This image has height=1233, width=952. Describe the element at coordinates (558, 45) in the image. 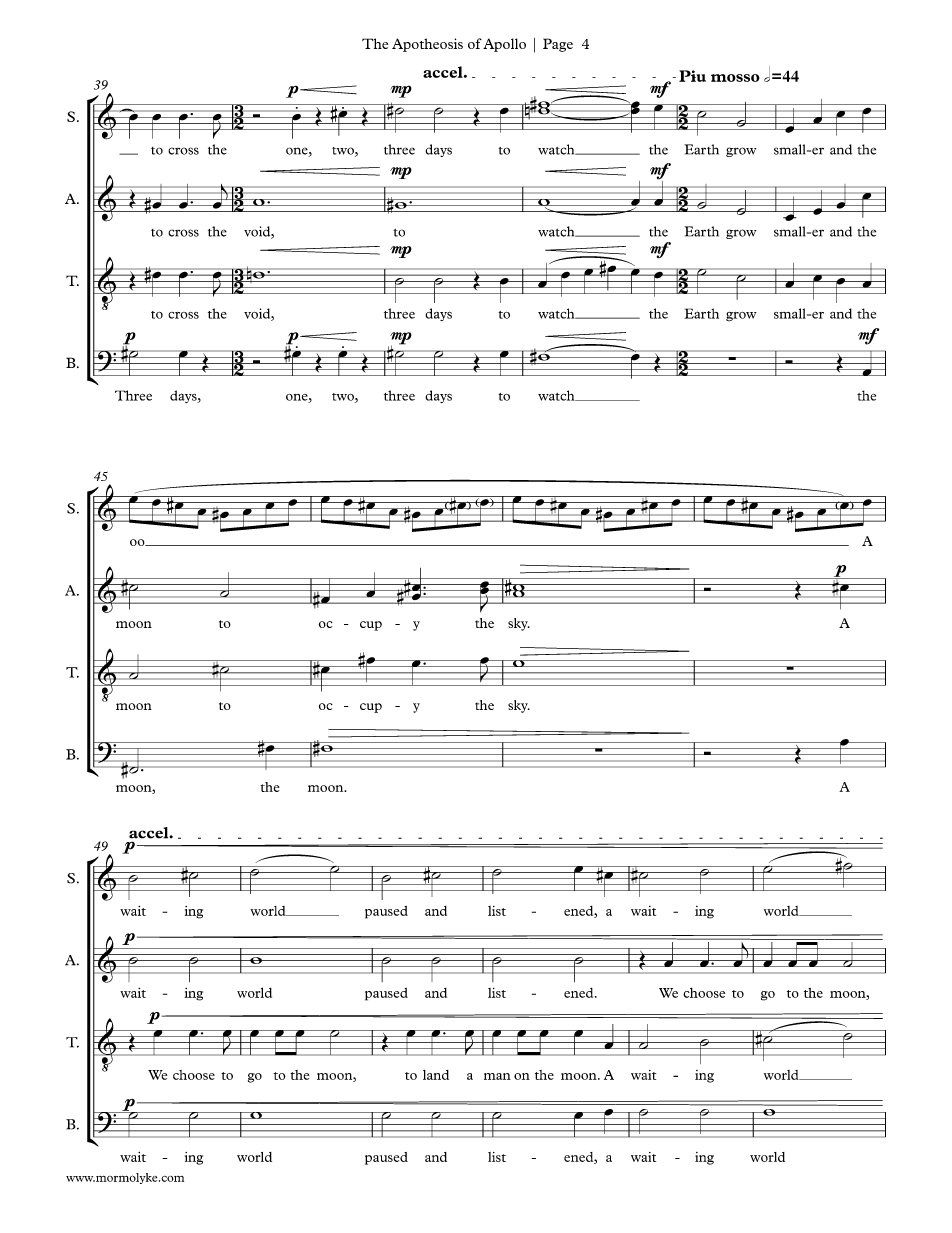

I see `Page` at that location.
